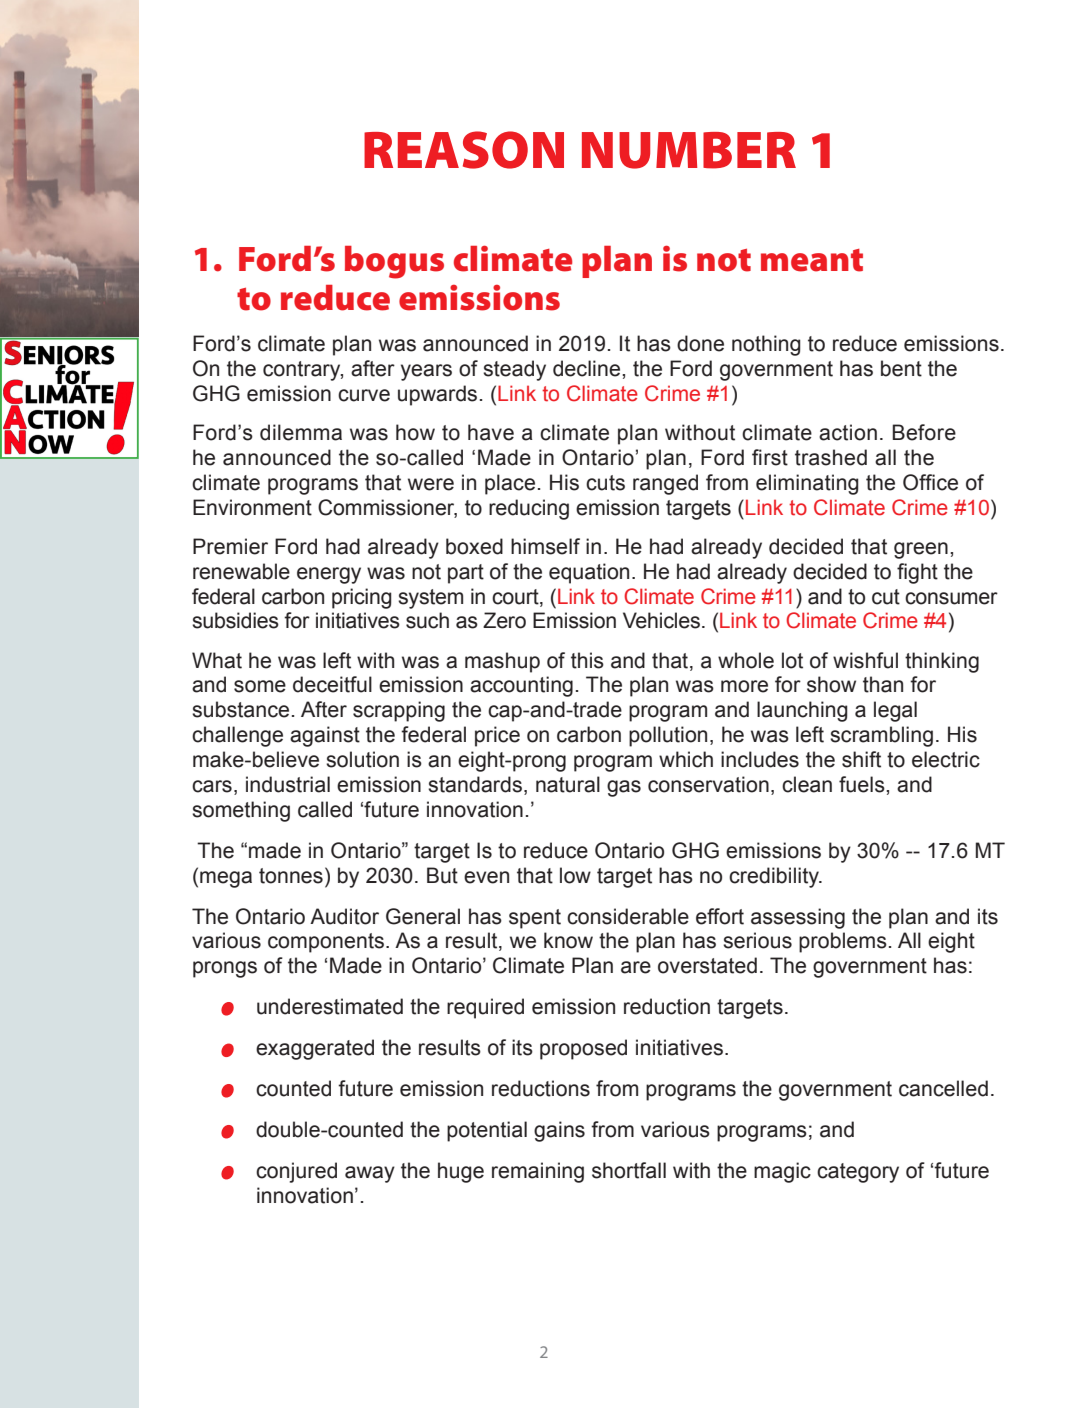  What do you see at coordinates (865, 660) in the page?
I see `wishful` at bounding box center [865, 660].
